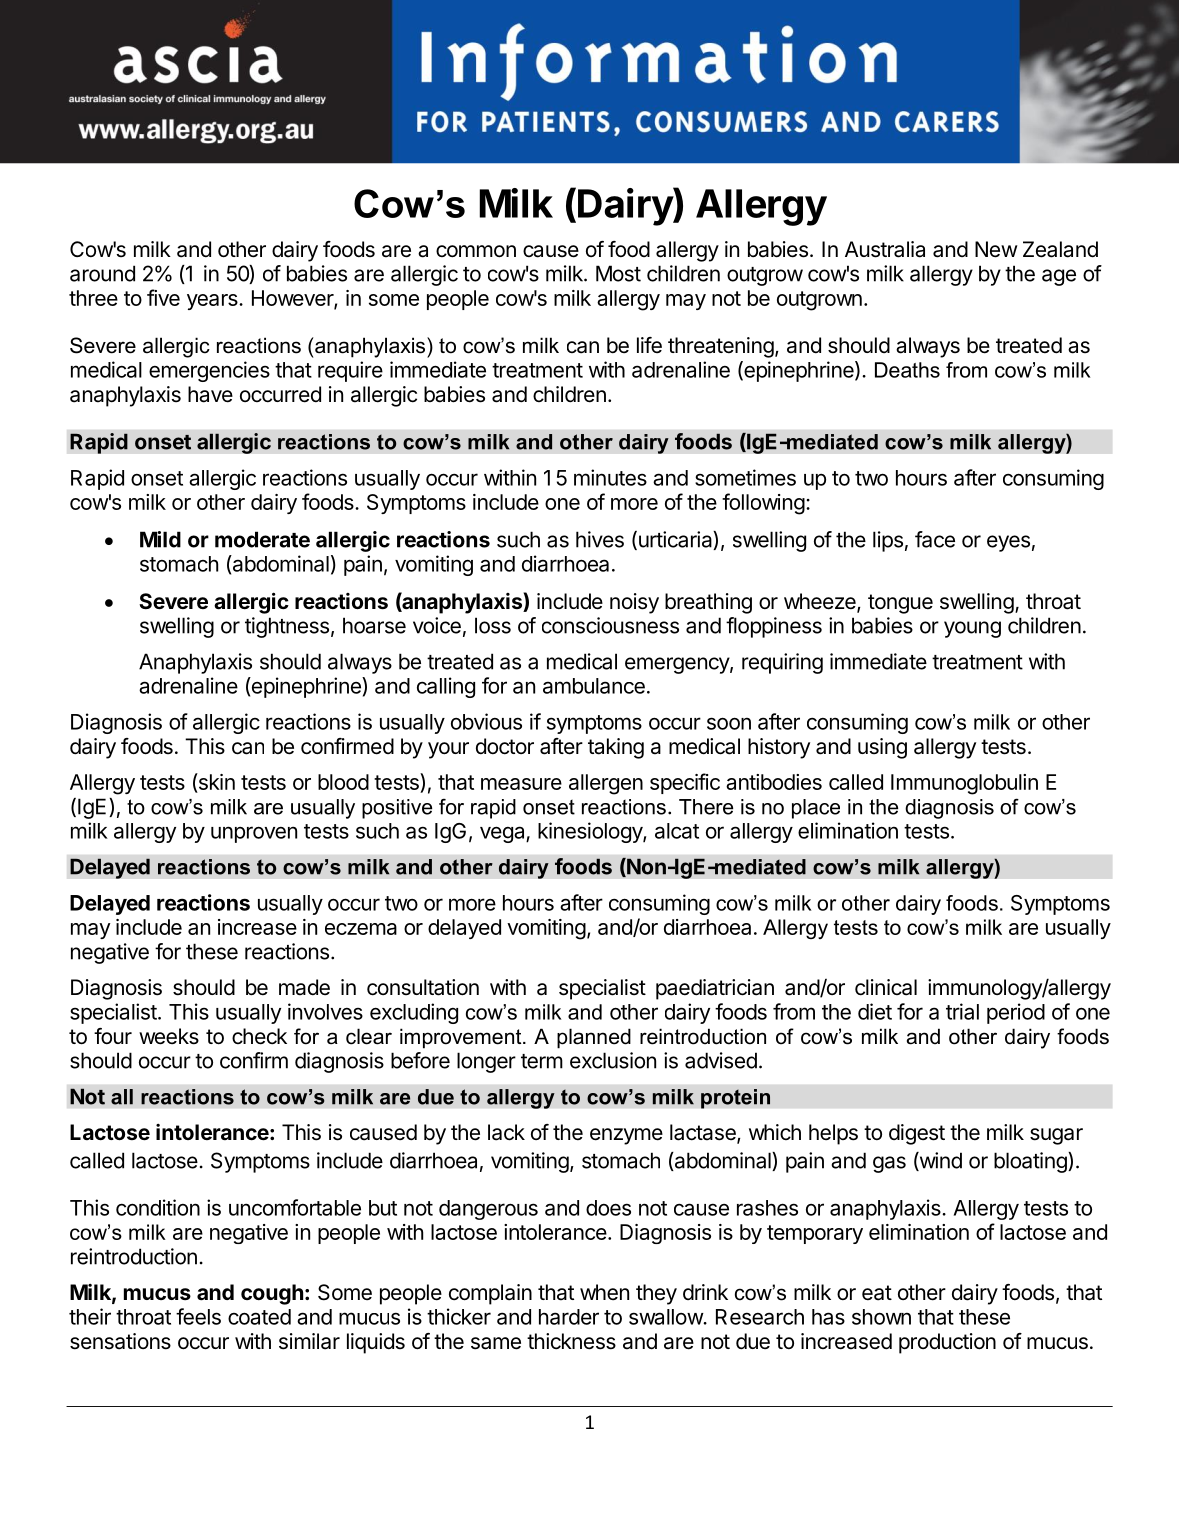  Describe the element at coordinates (962, 1011) in the document. I see `trial` at that location.
